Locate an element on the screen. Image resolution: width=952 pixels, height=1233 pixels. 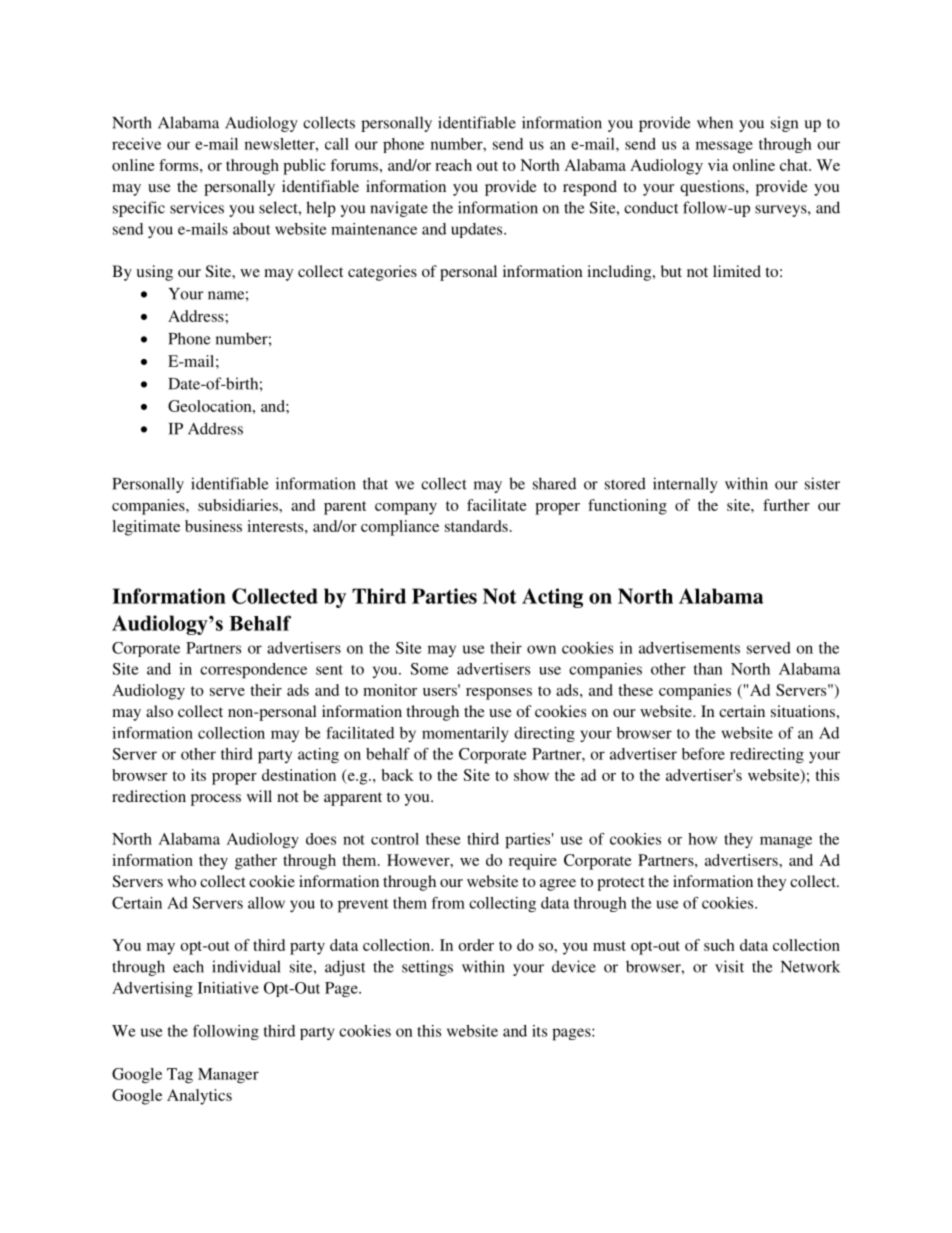
message is located at coordinates (724, 147).
